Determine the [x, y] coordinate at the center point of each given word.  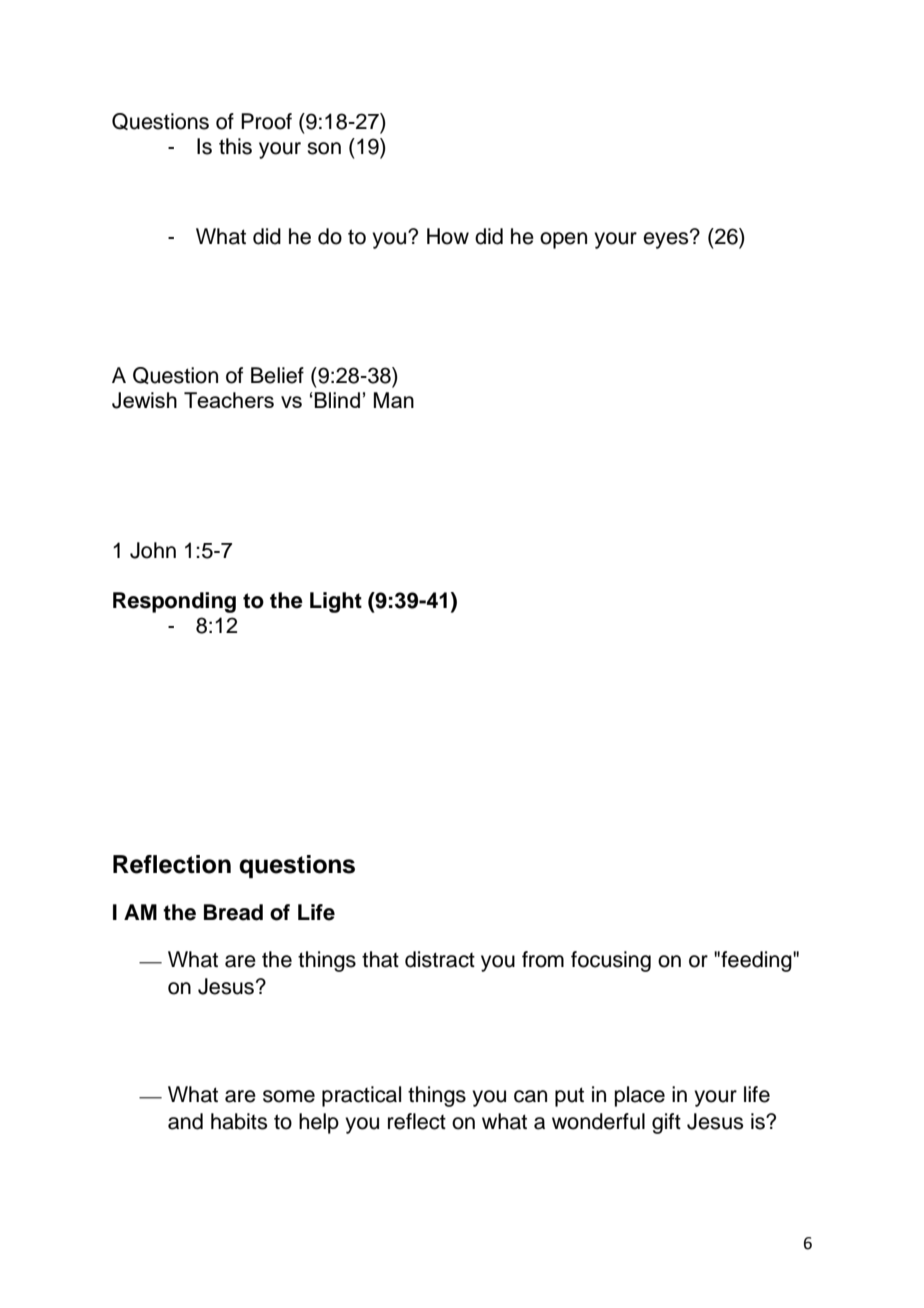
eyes [667, 239]
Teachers [229, 400]
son [324, 148]
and [185, 1121]
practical [361, 1096]
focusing [611, 961]
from [543, 959]
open [563, 240]
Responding [174, 602]
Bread [233, 912]
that [380, 959]
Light [336, 602]
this [235, 146]
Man [394, 400]
